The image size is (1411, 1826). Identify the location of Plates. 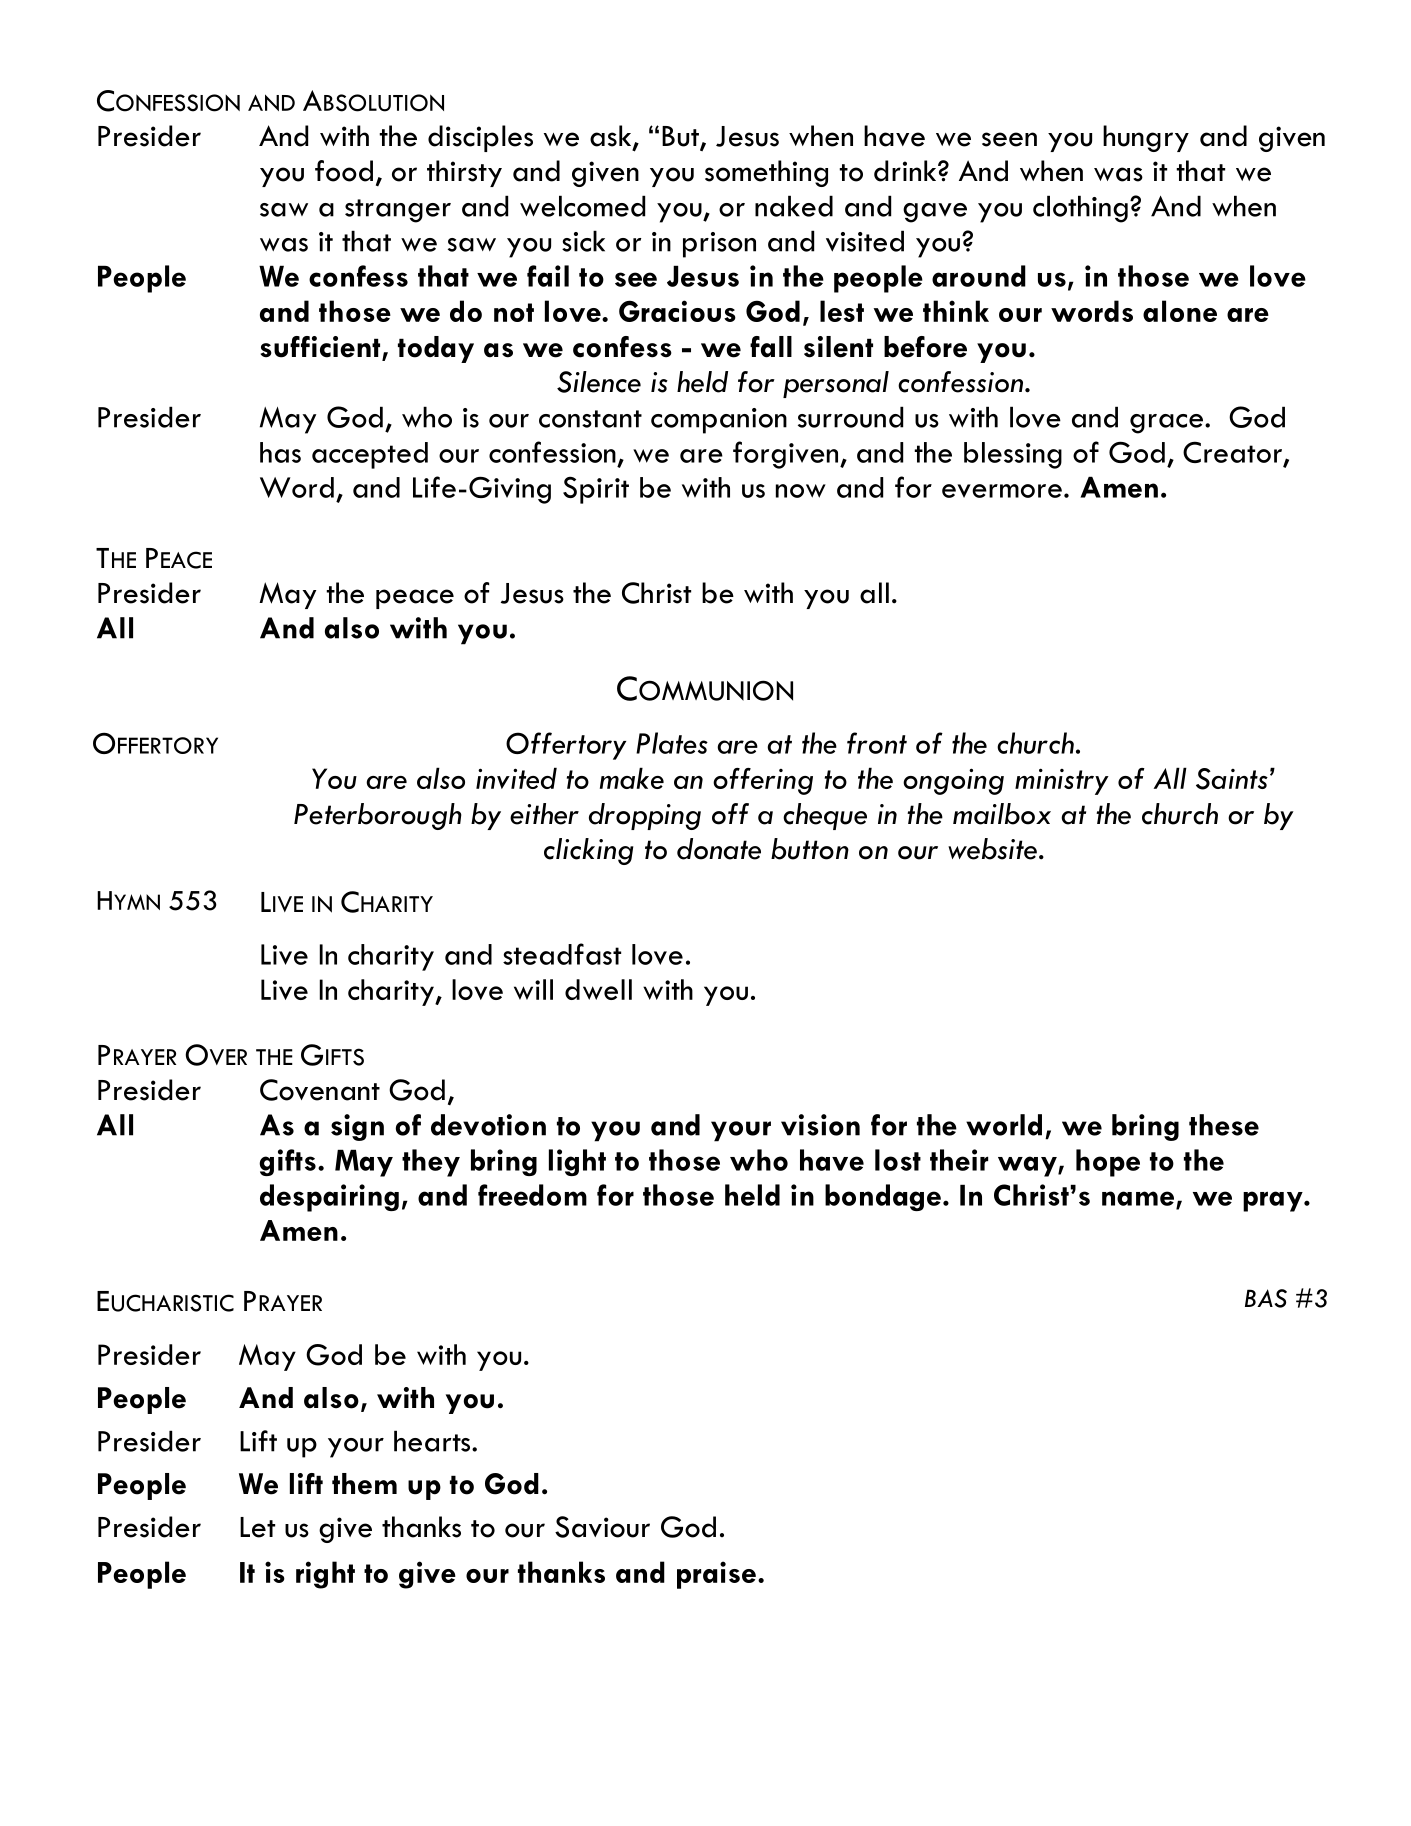
(672, 743).
